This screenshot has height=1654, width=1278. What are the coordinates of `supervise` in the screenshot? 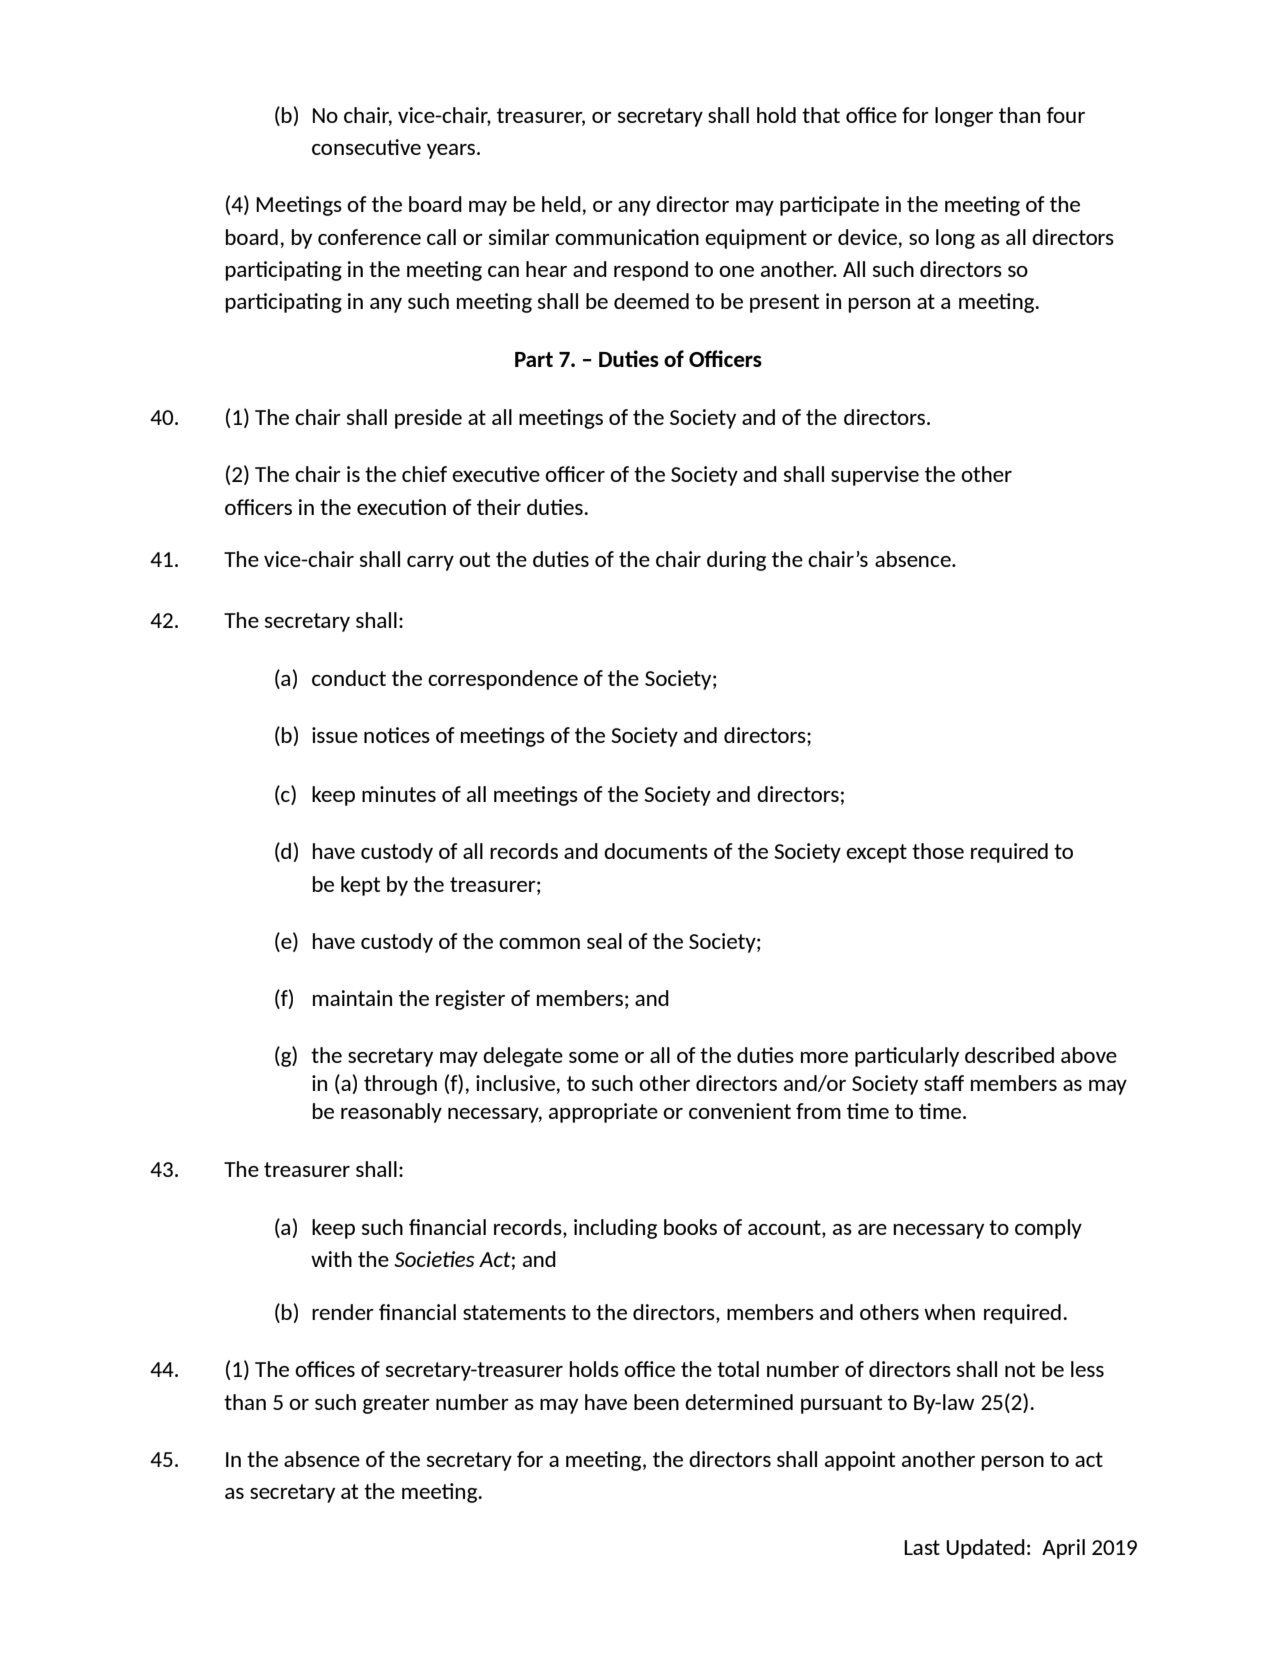 It's located at (875, 476).
